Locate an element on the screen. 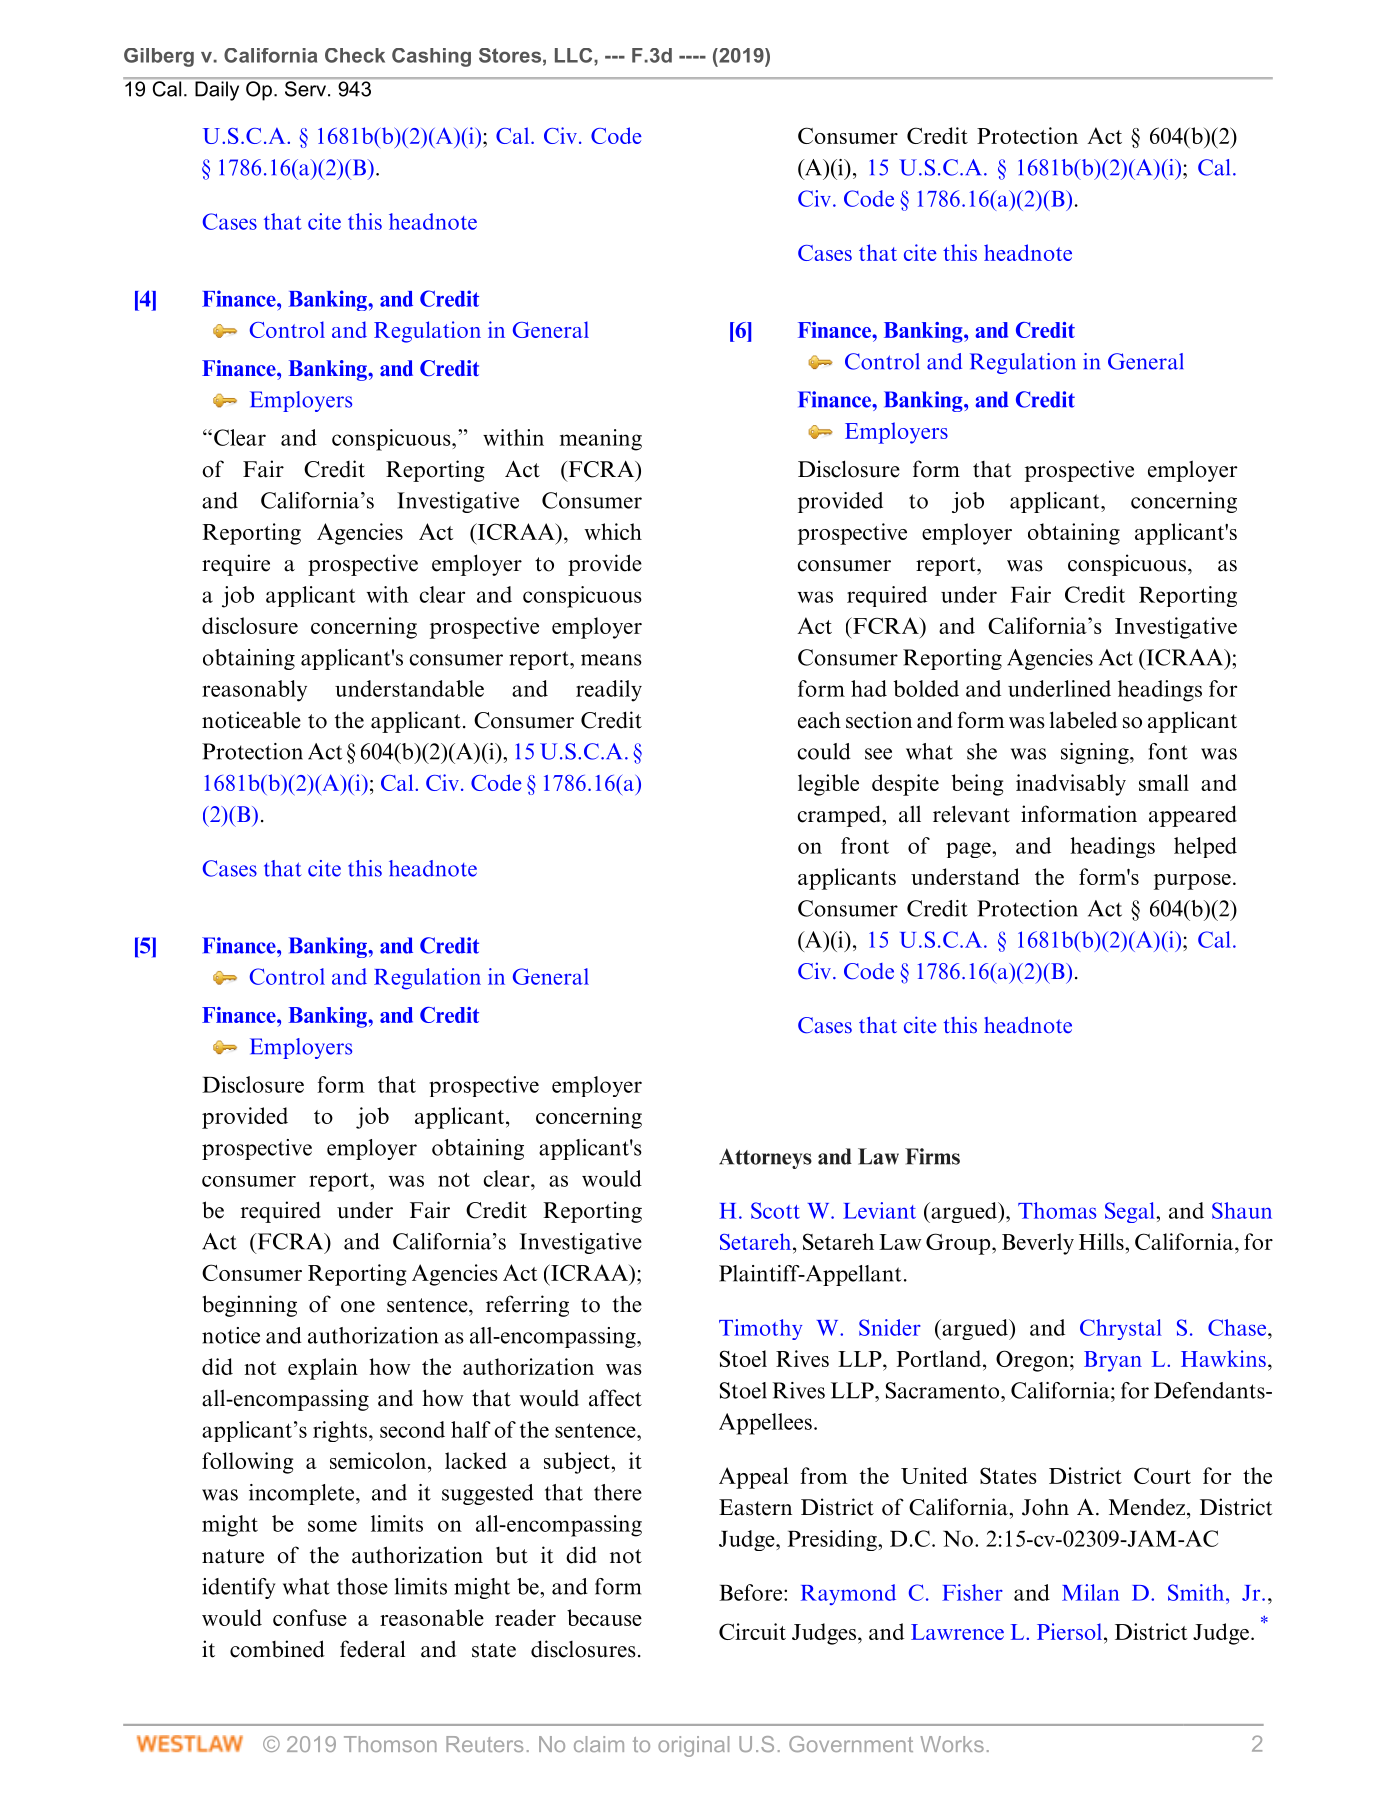 The height and width of the screenshot is (1807, 1396). reasonably is located at coordinates (254, 691).
